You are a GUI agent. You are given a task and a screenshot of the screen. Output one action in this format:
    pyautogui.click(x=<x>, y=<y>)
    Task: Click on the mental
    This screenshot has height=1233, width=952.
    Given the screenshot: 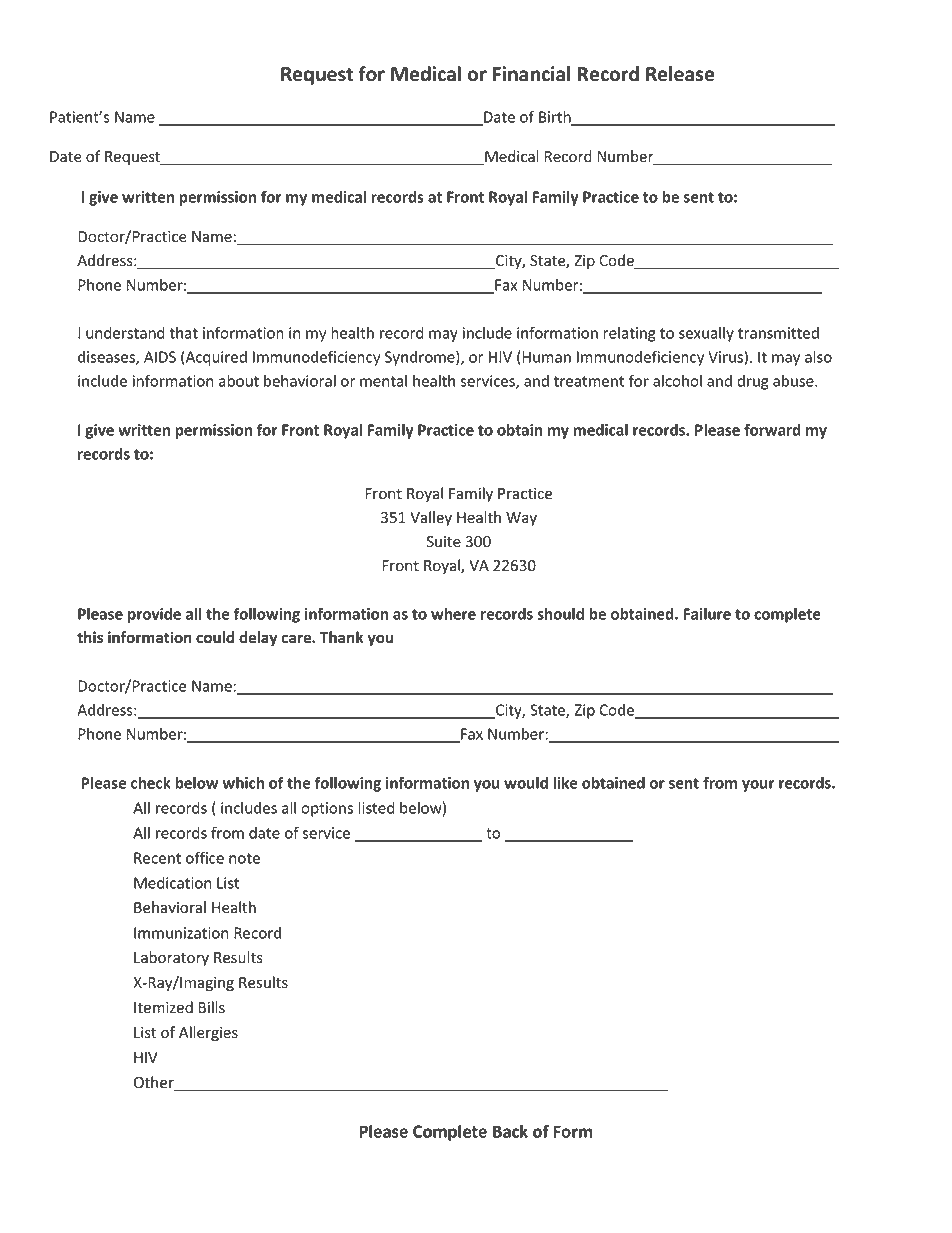 What is the action you would take?
    pyautogui.click(x=383, y=381)
